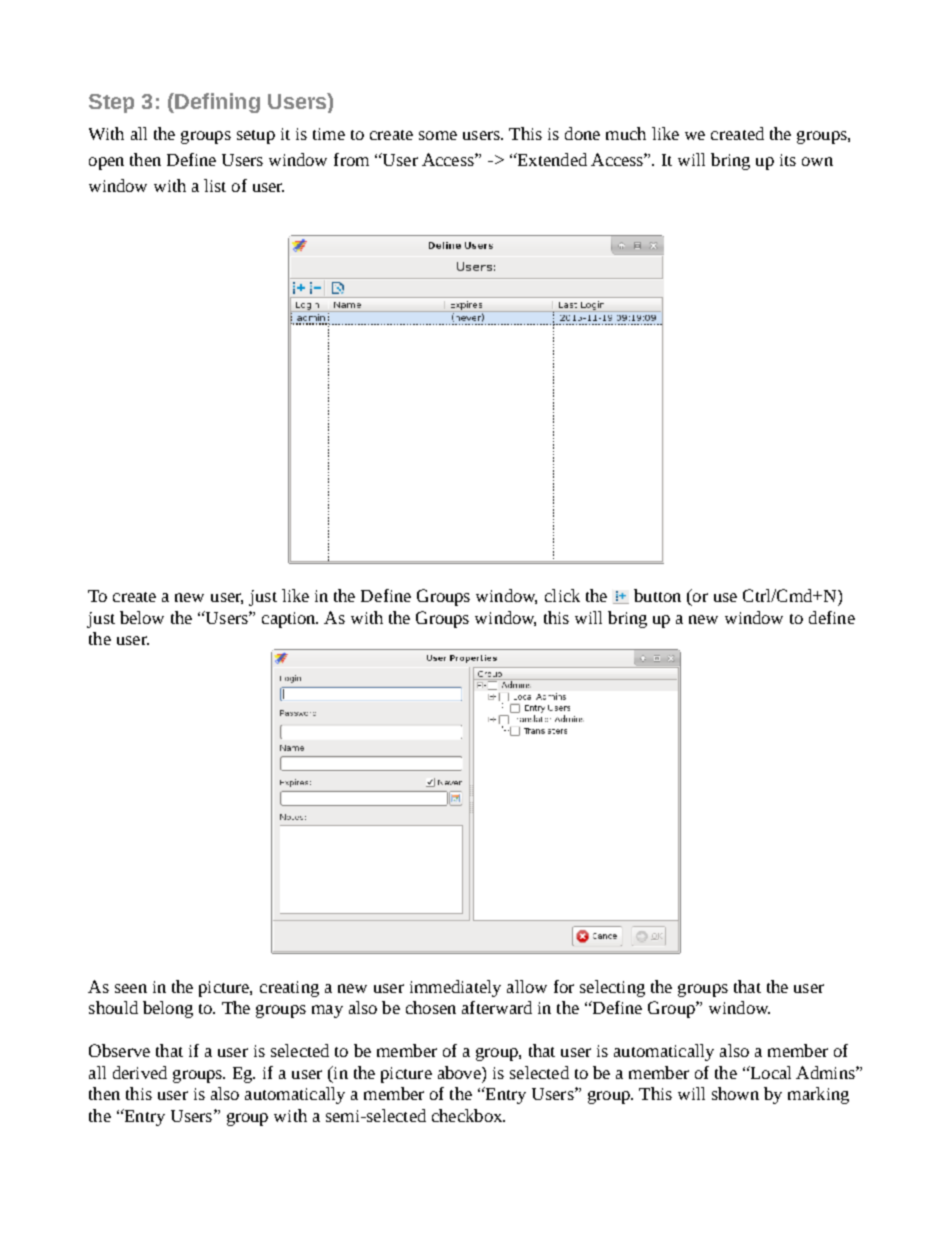 The height and width of the image is (1233, 952). I want to click on Defining, so click(216, 103).
